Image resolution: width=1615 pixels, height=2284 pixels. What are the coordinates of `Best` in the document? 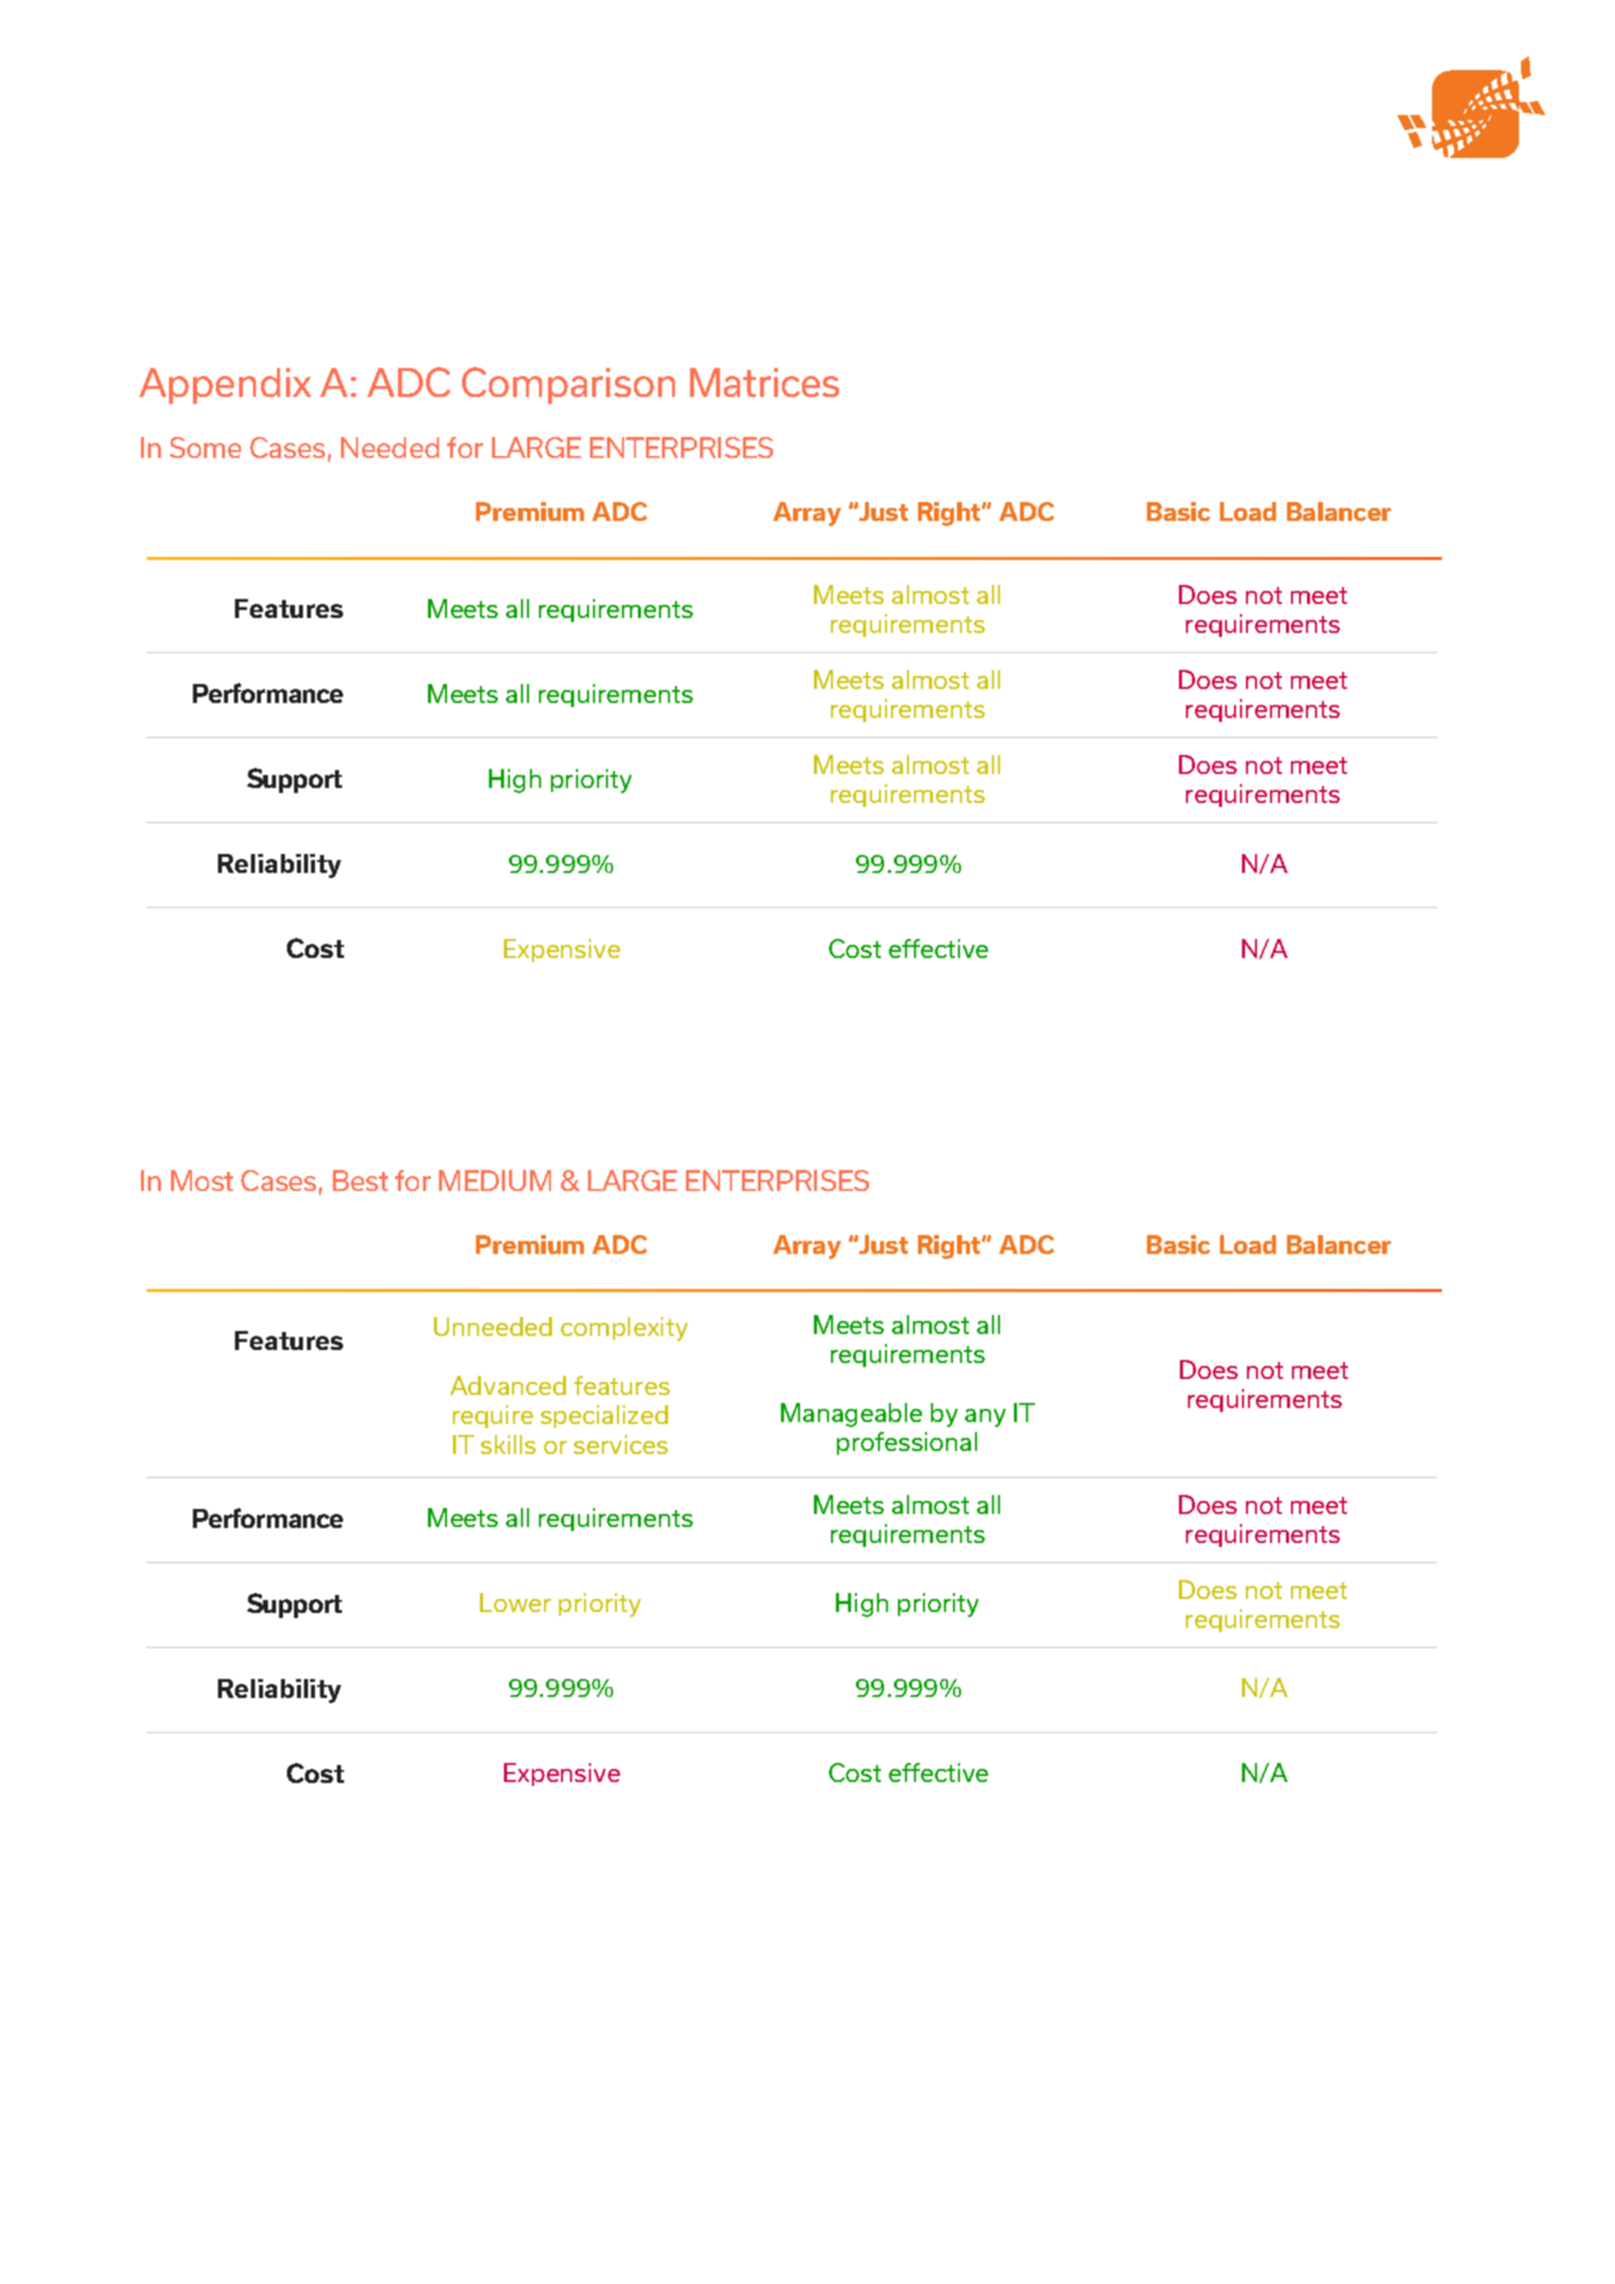 It's located at (360, 1180).
